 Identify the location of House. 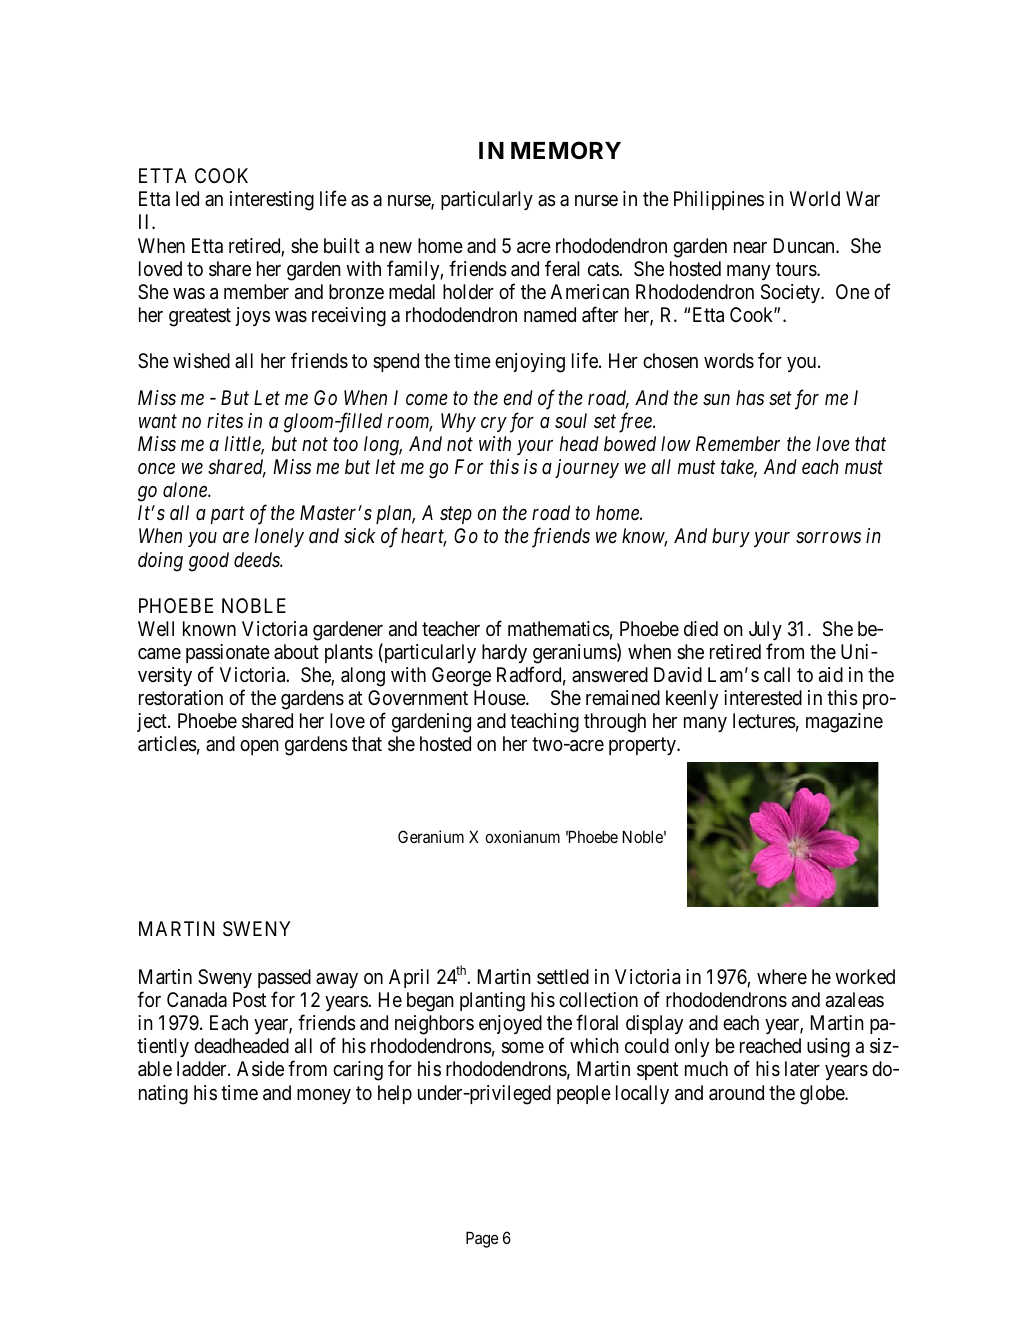
(500, 698).
